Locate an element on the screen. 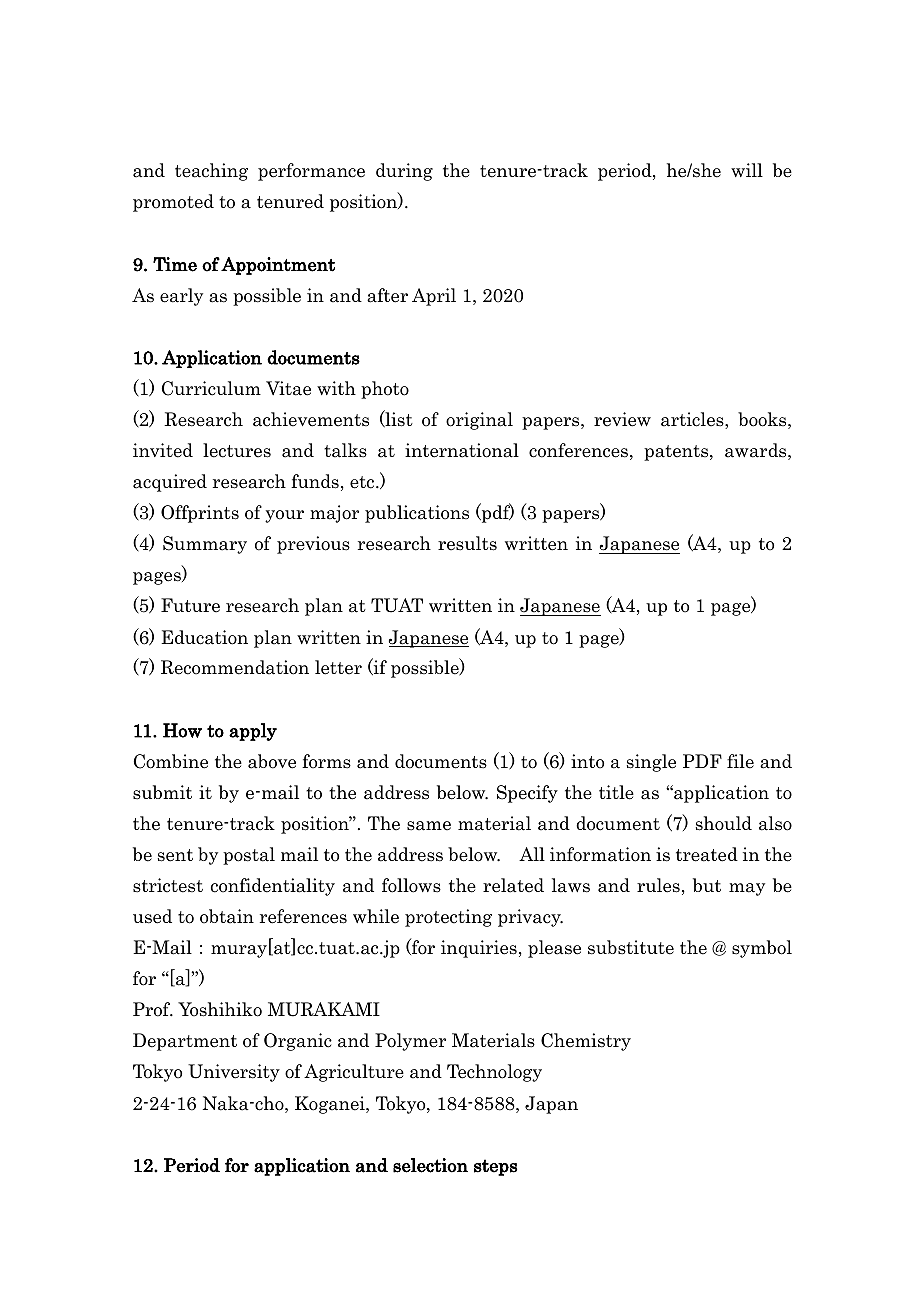 This screenshot has height=1308, width=924. letter is located at coordinates (338, 667).
